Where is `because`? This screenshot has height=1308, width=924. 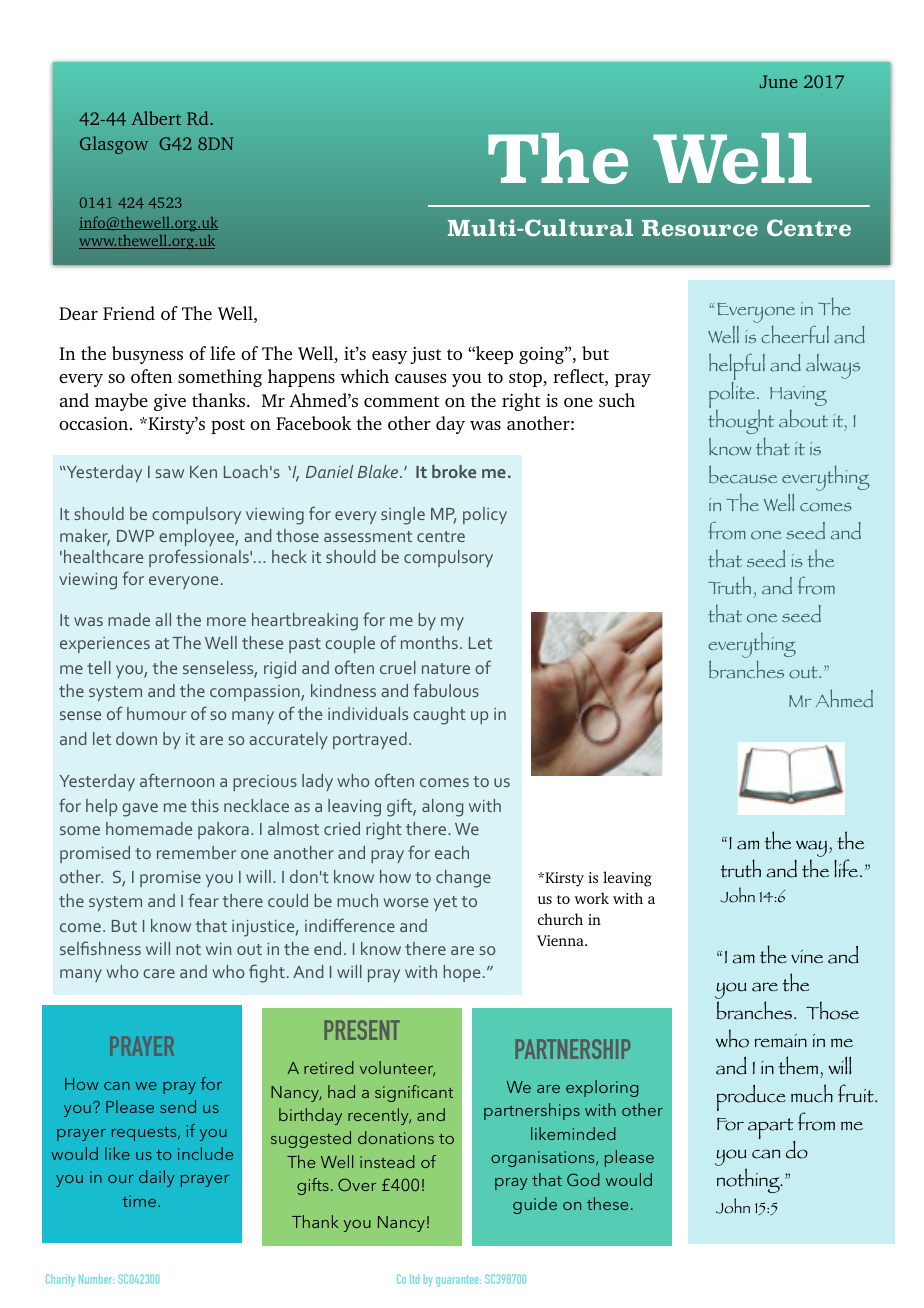
because is located at coordinates (743, 474).
